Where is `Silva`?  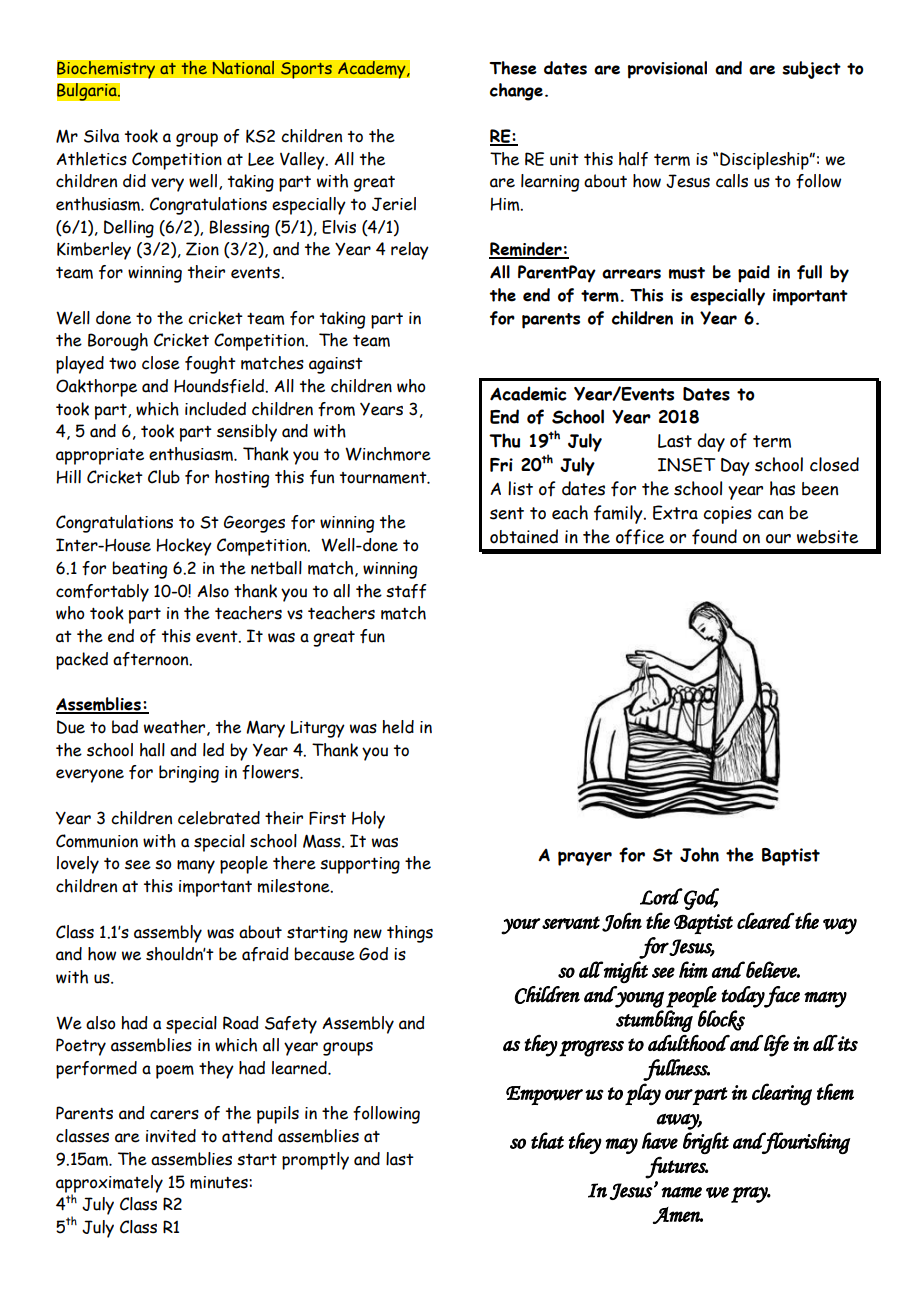
Silva is located at coordinates (101, 136).
